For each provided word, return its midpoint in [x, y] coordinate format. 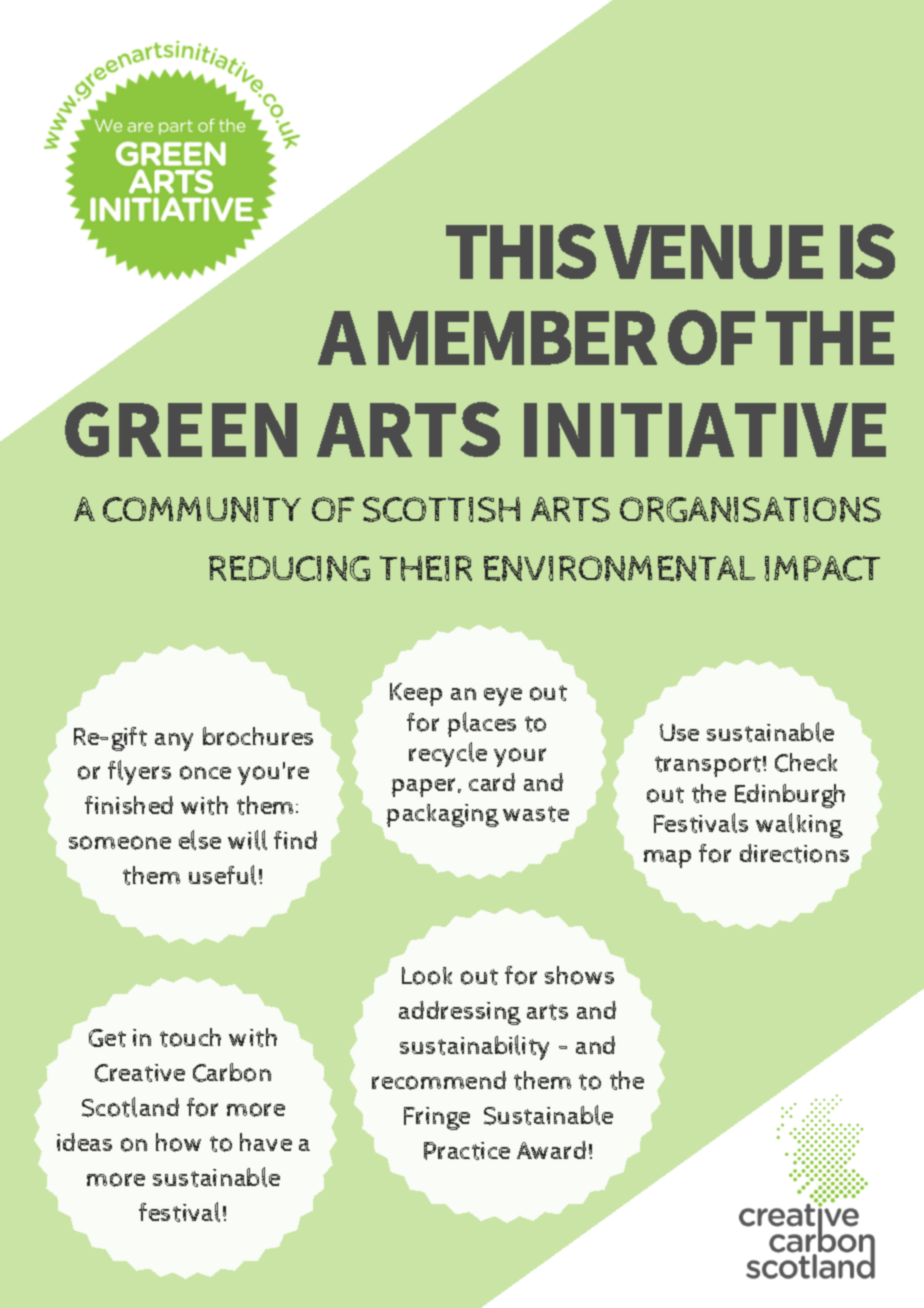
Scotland [130, 1107]
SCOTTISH [441, 509]
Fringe [437, 1118]
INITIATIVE [705, 430]
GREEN [181, 429]
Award [551, 1150]
